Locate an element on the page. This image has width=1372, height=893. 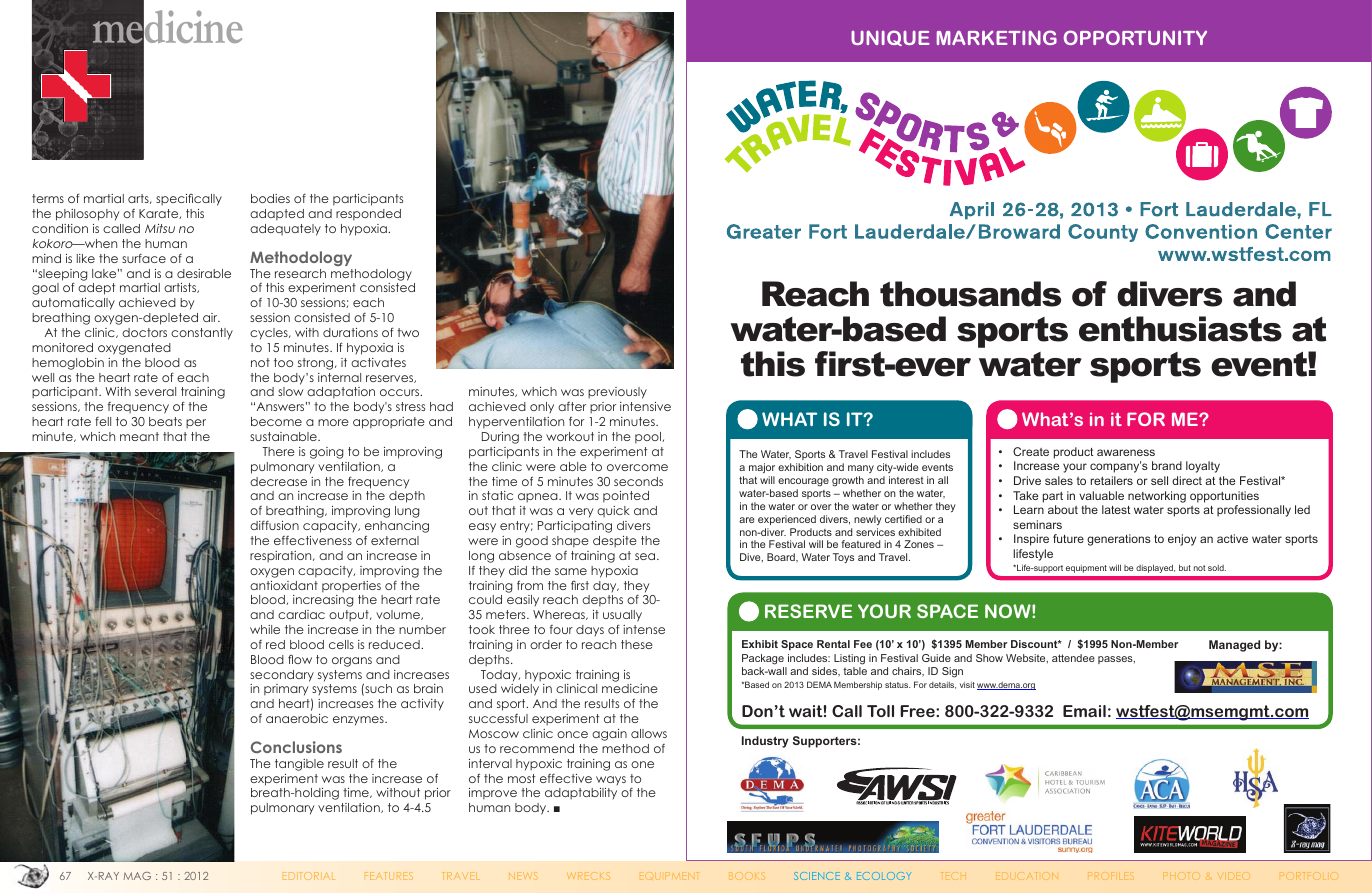
OPPORTUNITY is located at coordinates (1135, 37).
